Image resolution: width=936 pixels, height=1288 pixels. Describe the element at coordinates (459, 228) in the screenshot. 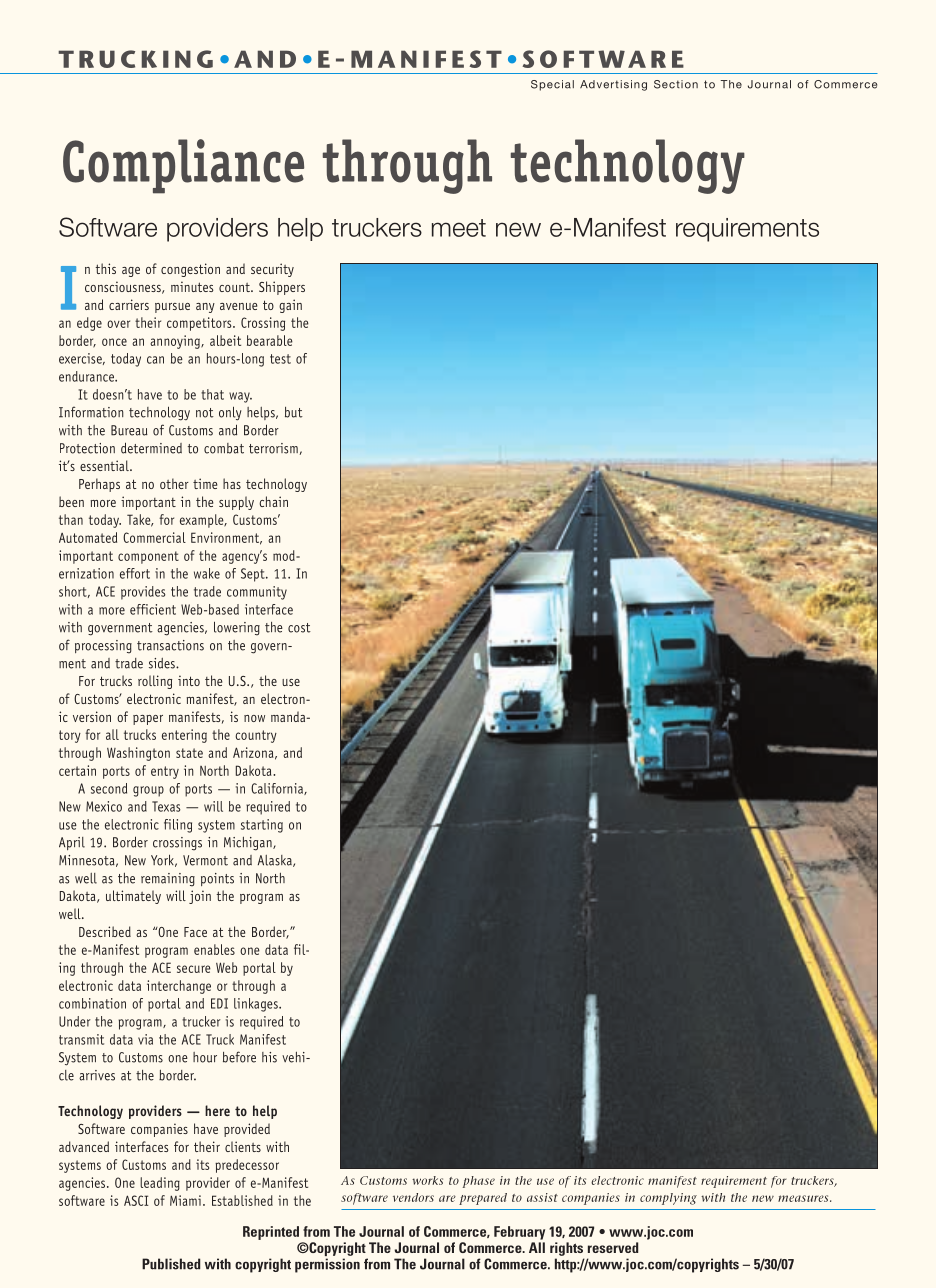

I see `meet` at that location.
